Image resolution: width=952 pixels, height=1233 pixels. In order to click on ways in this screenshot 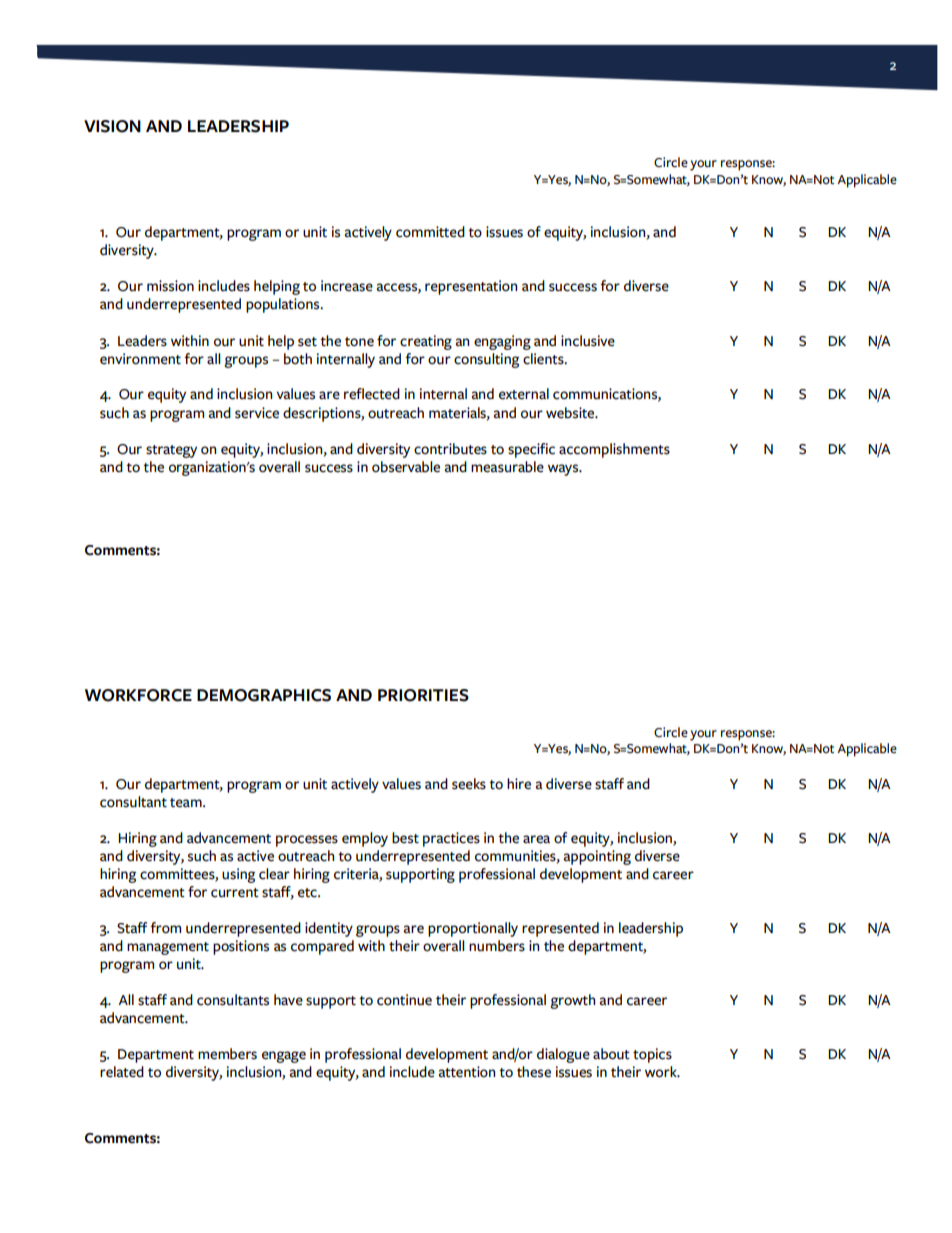, I will do `click(564, 470)`.
